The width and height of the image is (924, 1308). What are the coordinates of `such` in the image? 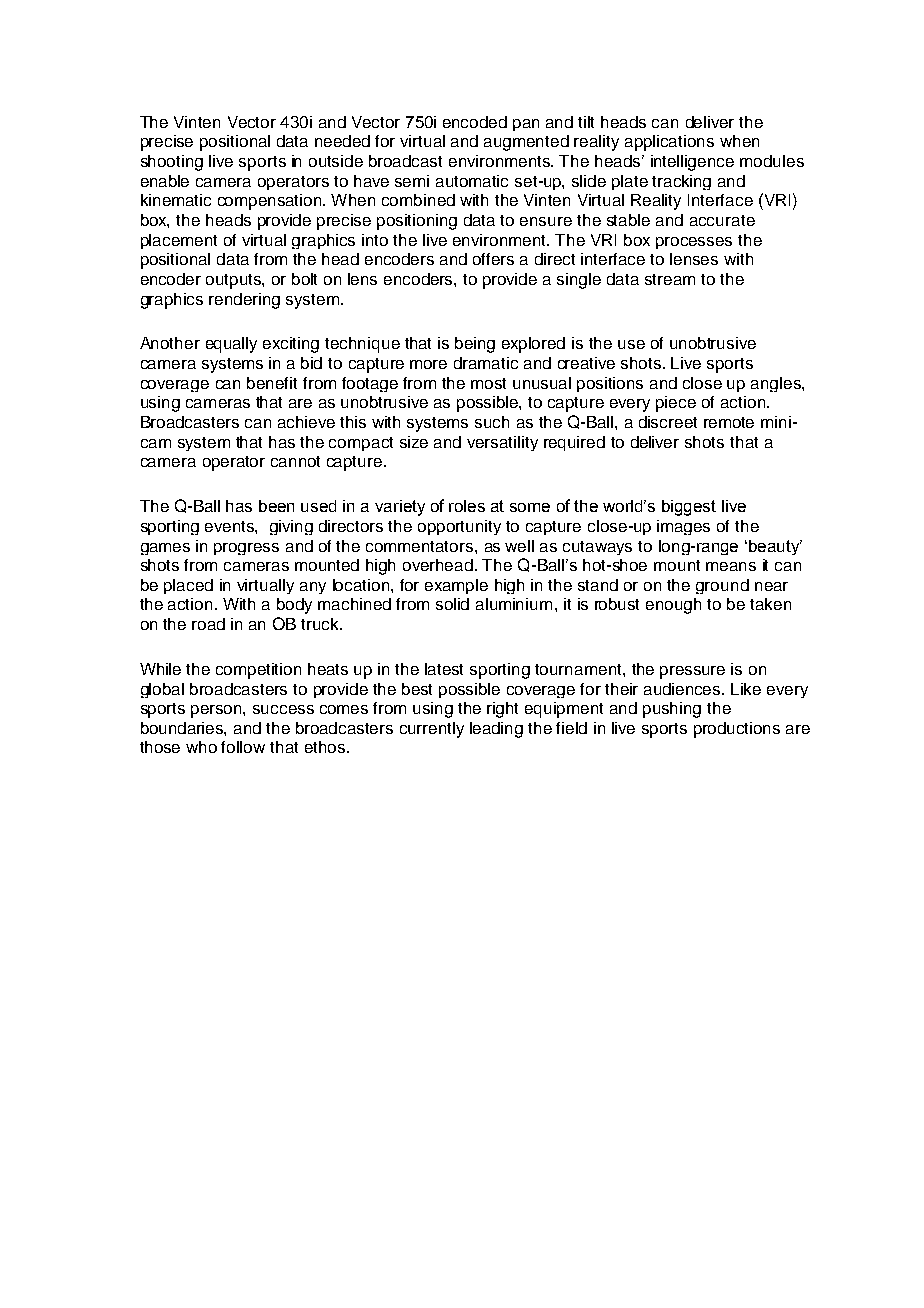 It's located at (492, 422).
